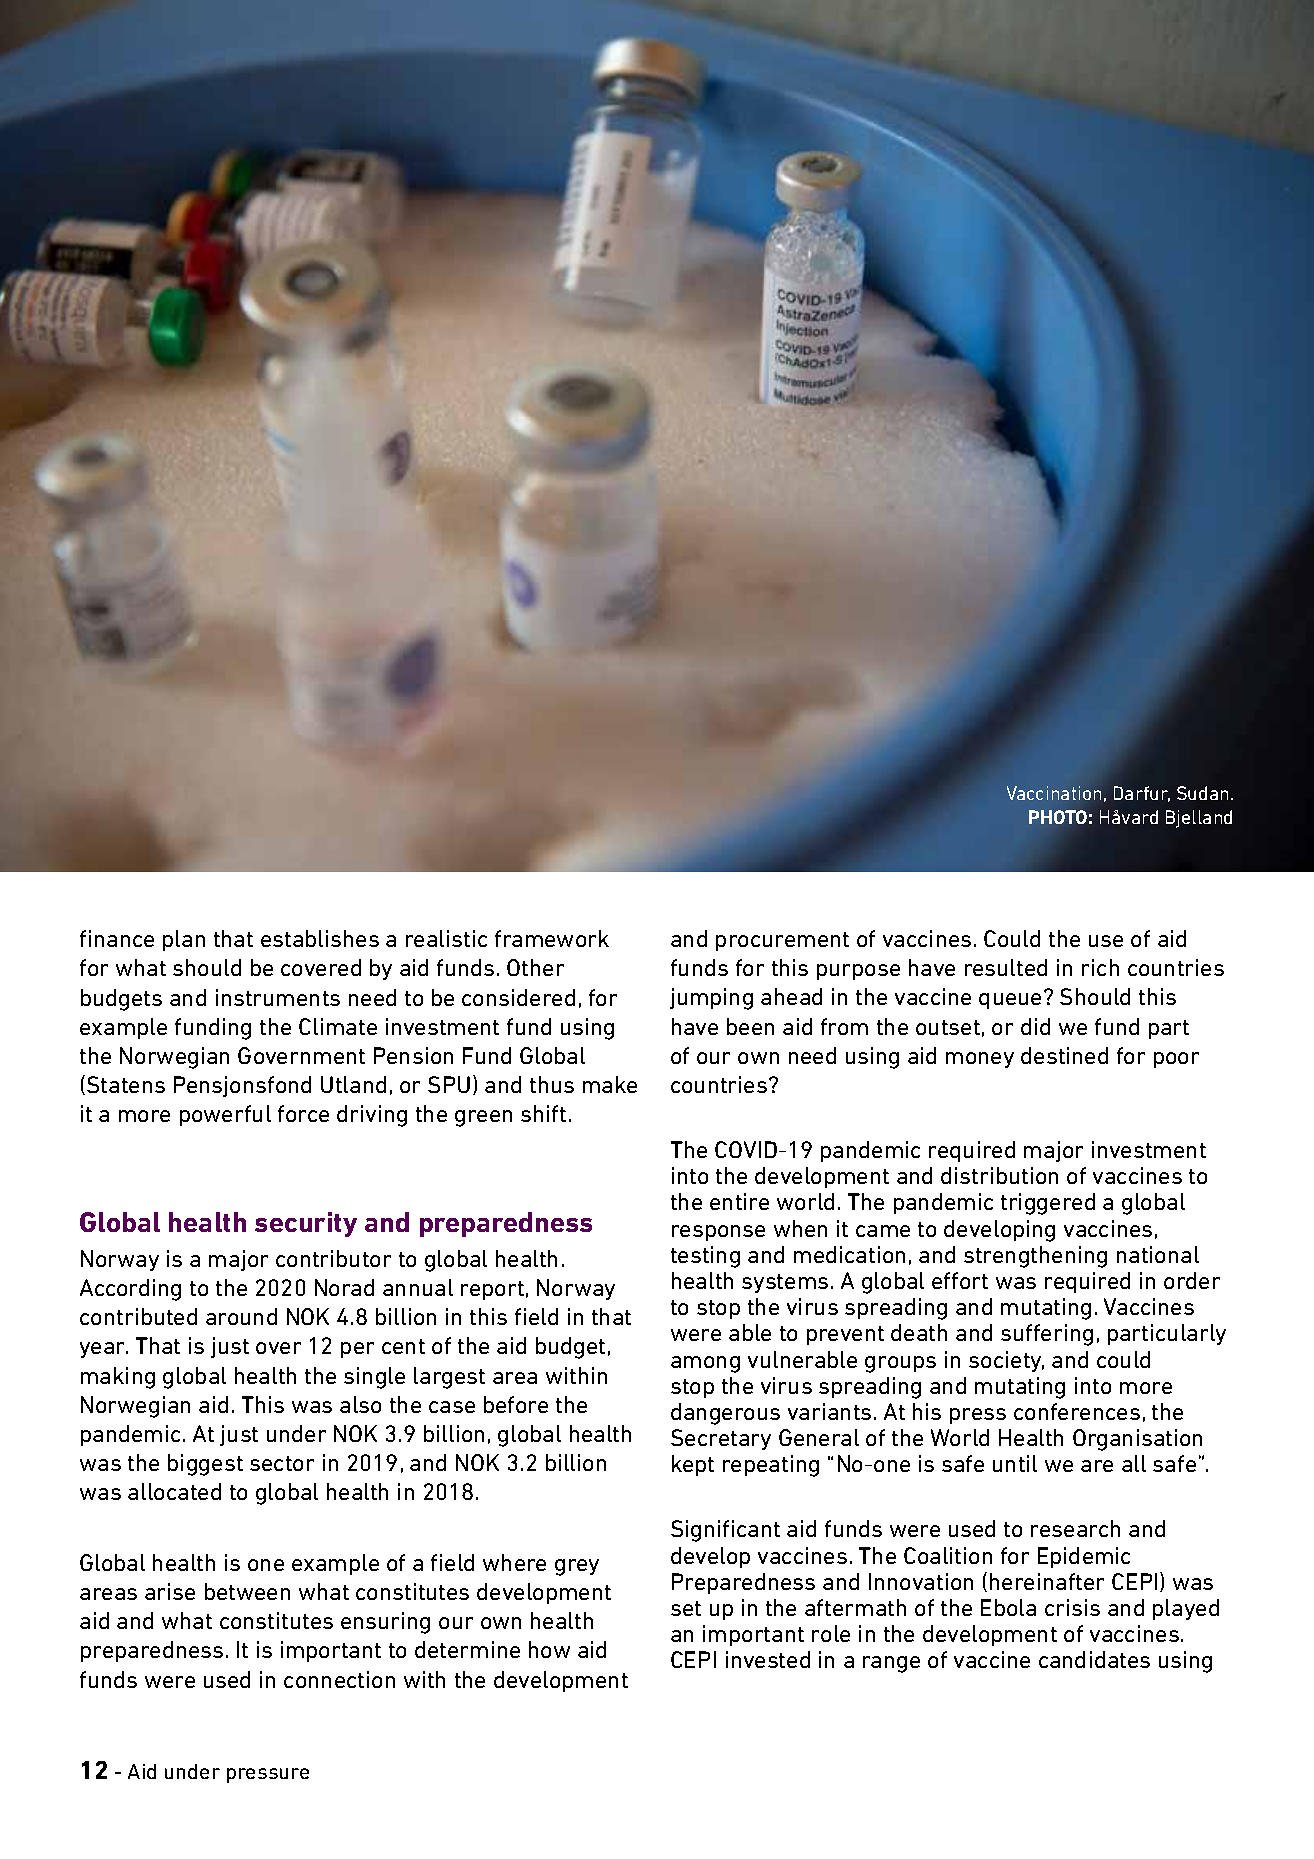  I want to click on connection, so click(339, 1679).
